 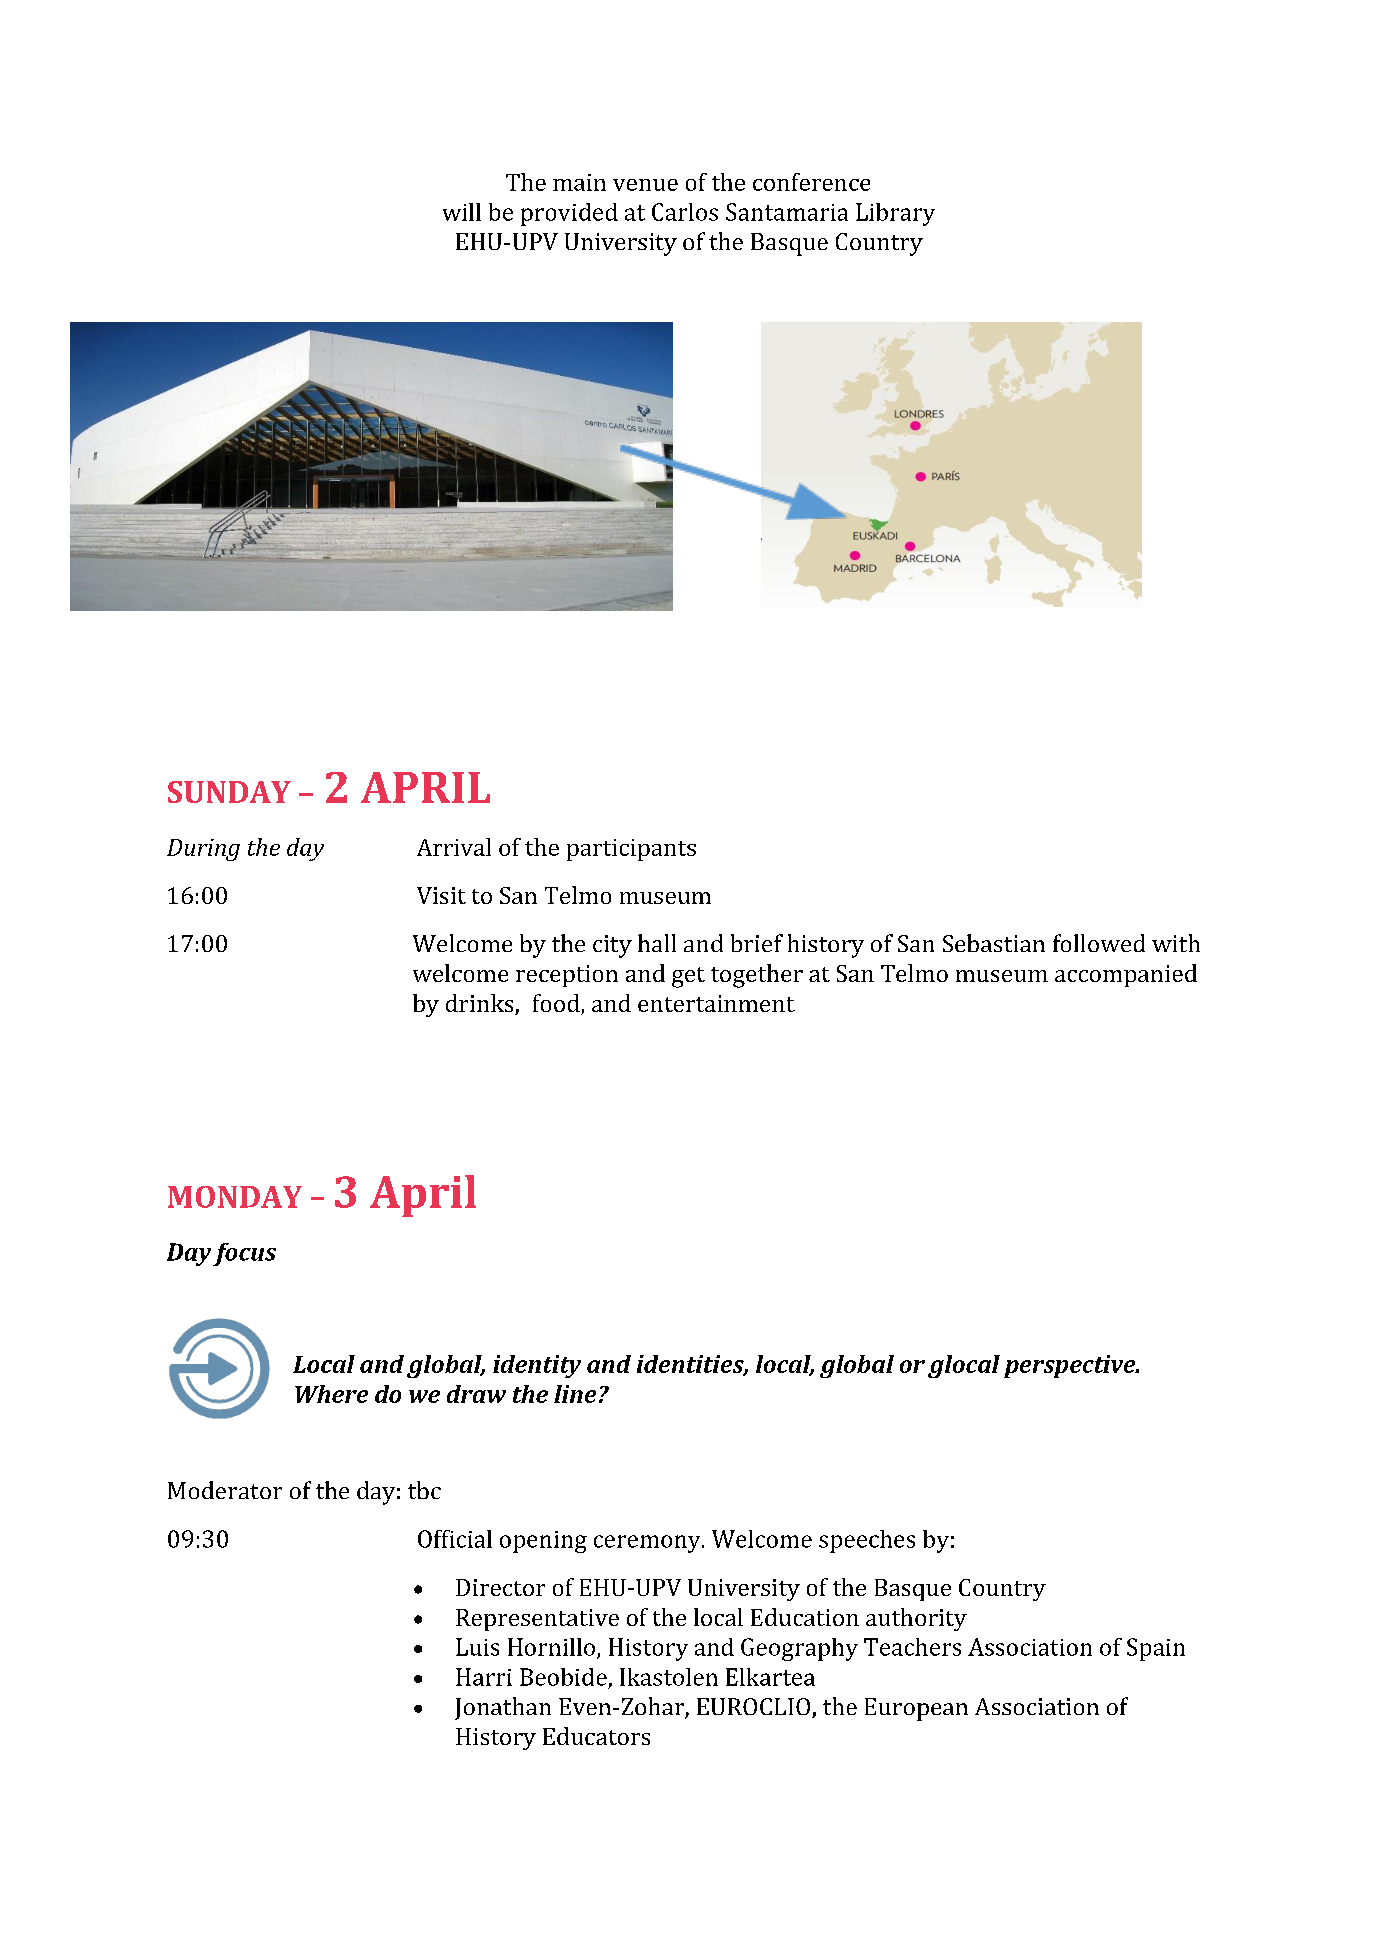 What do you see at coordinates (331, 1394) in the page?
I see `Where` at bounding box center [331, 1394].
